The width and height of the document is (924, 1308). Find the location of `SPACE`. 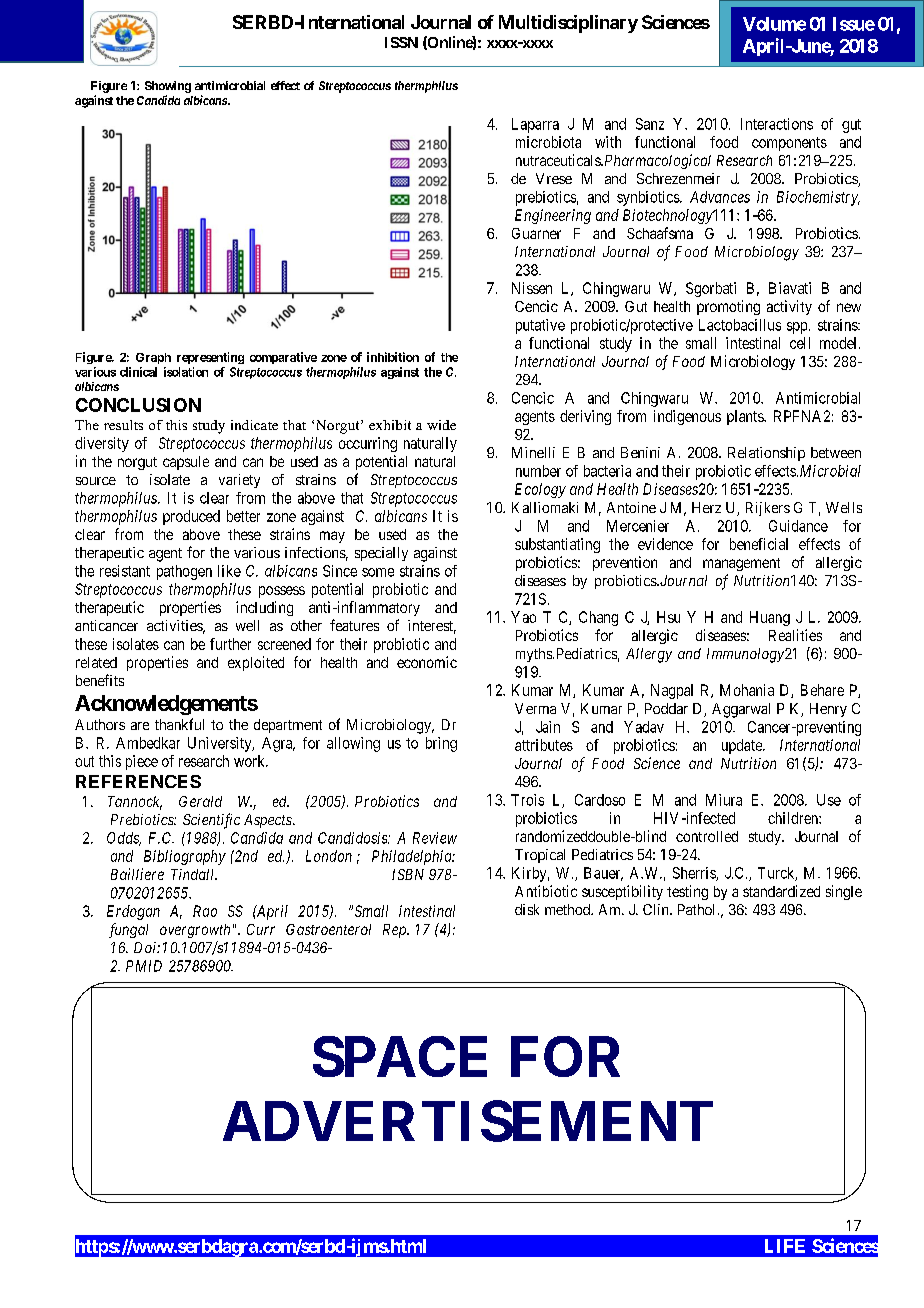

SPACE is located at coordinates (400, 1056).
